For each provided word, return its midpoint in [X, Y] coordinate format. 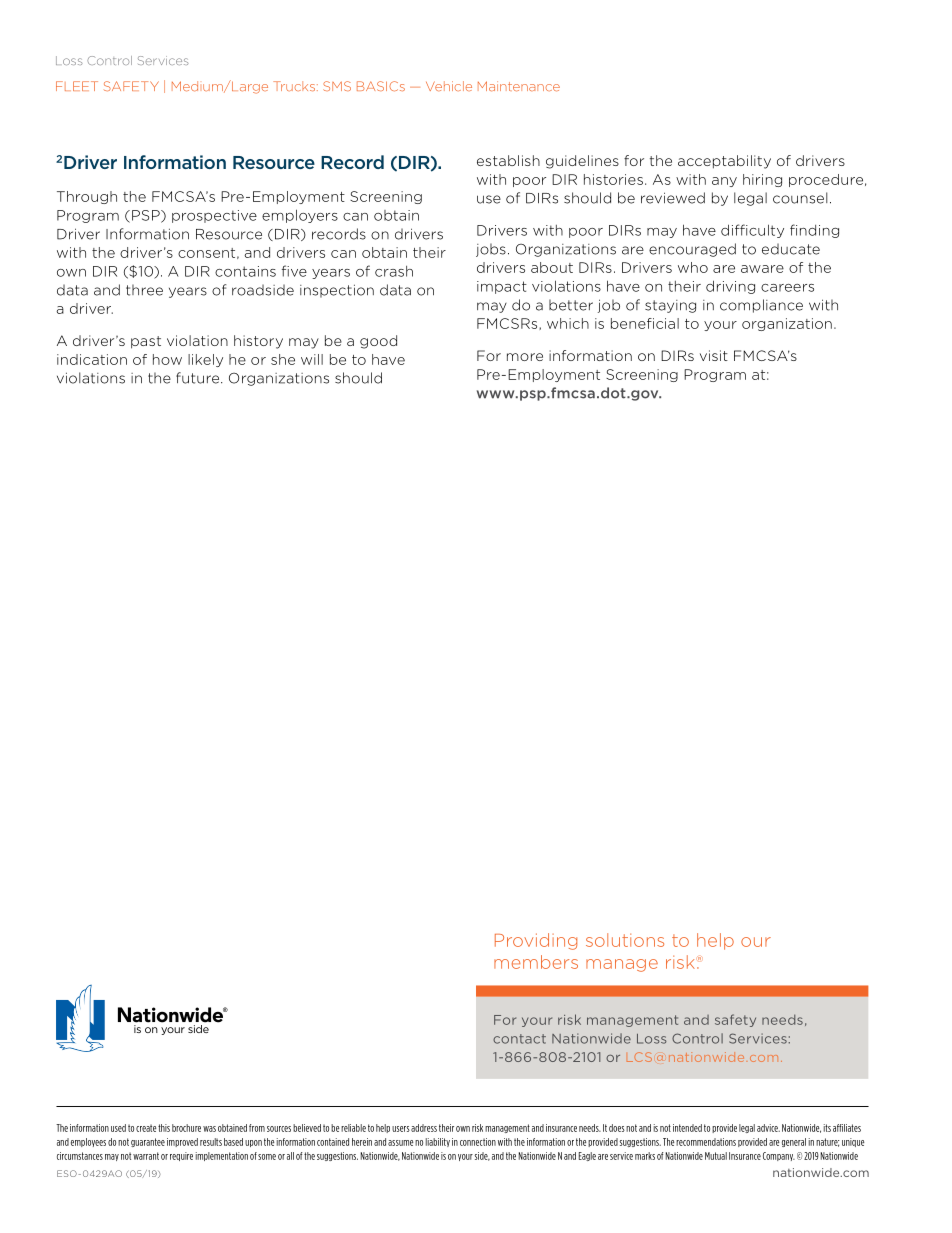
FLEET [77, 86]
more [525, 357]
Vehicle [449, 86]
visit [714, 355]
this [164, 1128]
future [199, 378]
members [536, 962]
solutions [625, 940]
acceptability [724, 162]
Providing [536, 941]
